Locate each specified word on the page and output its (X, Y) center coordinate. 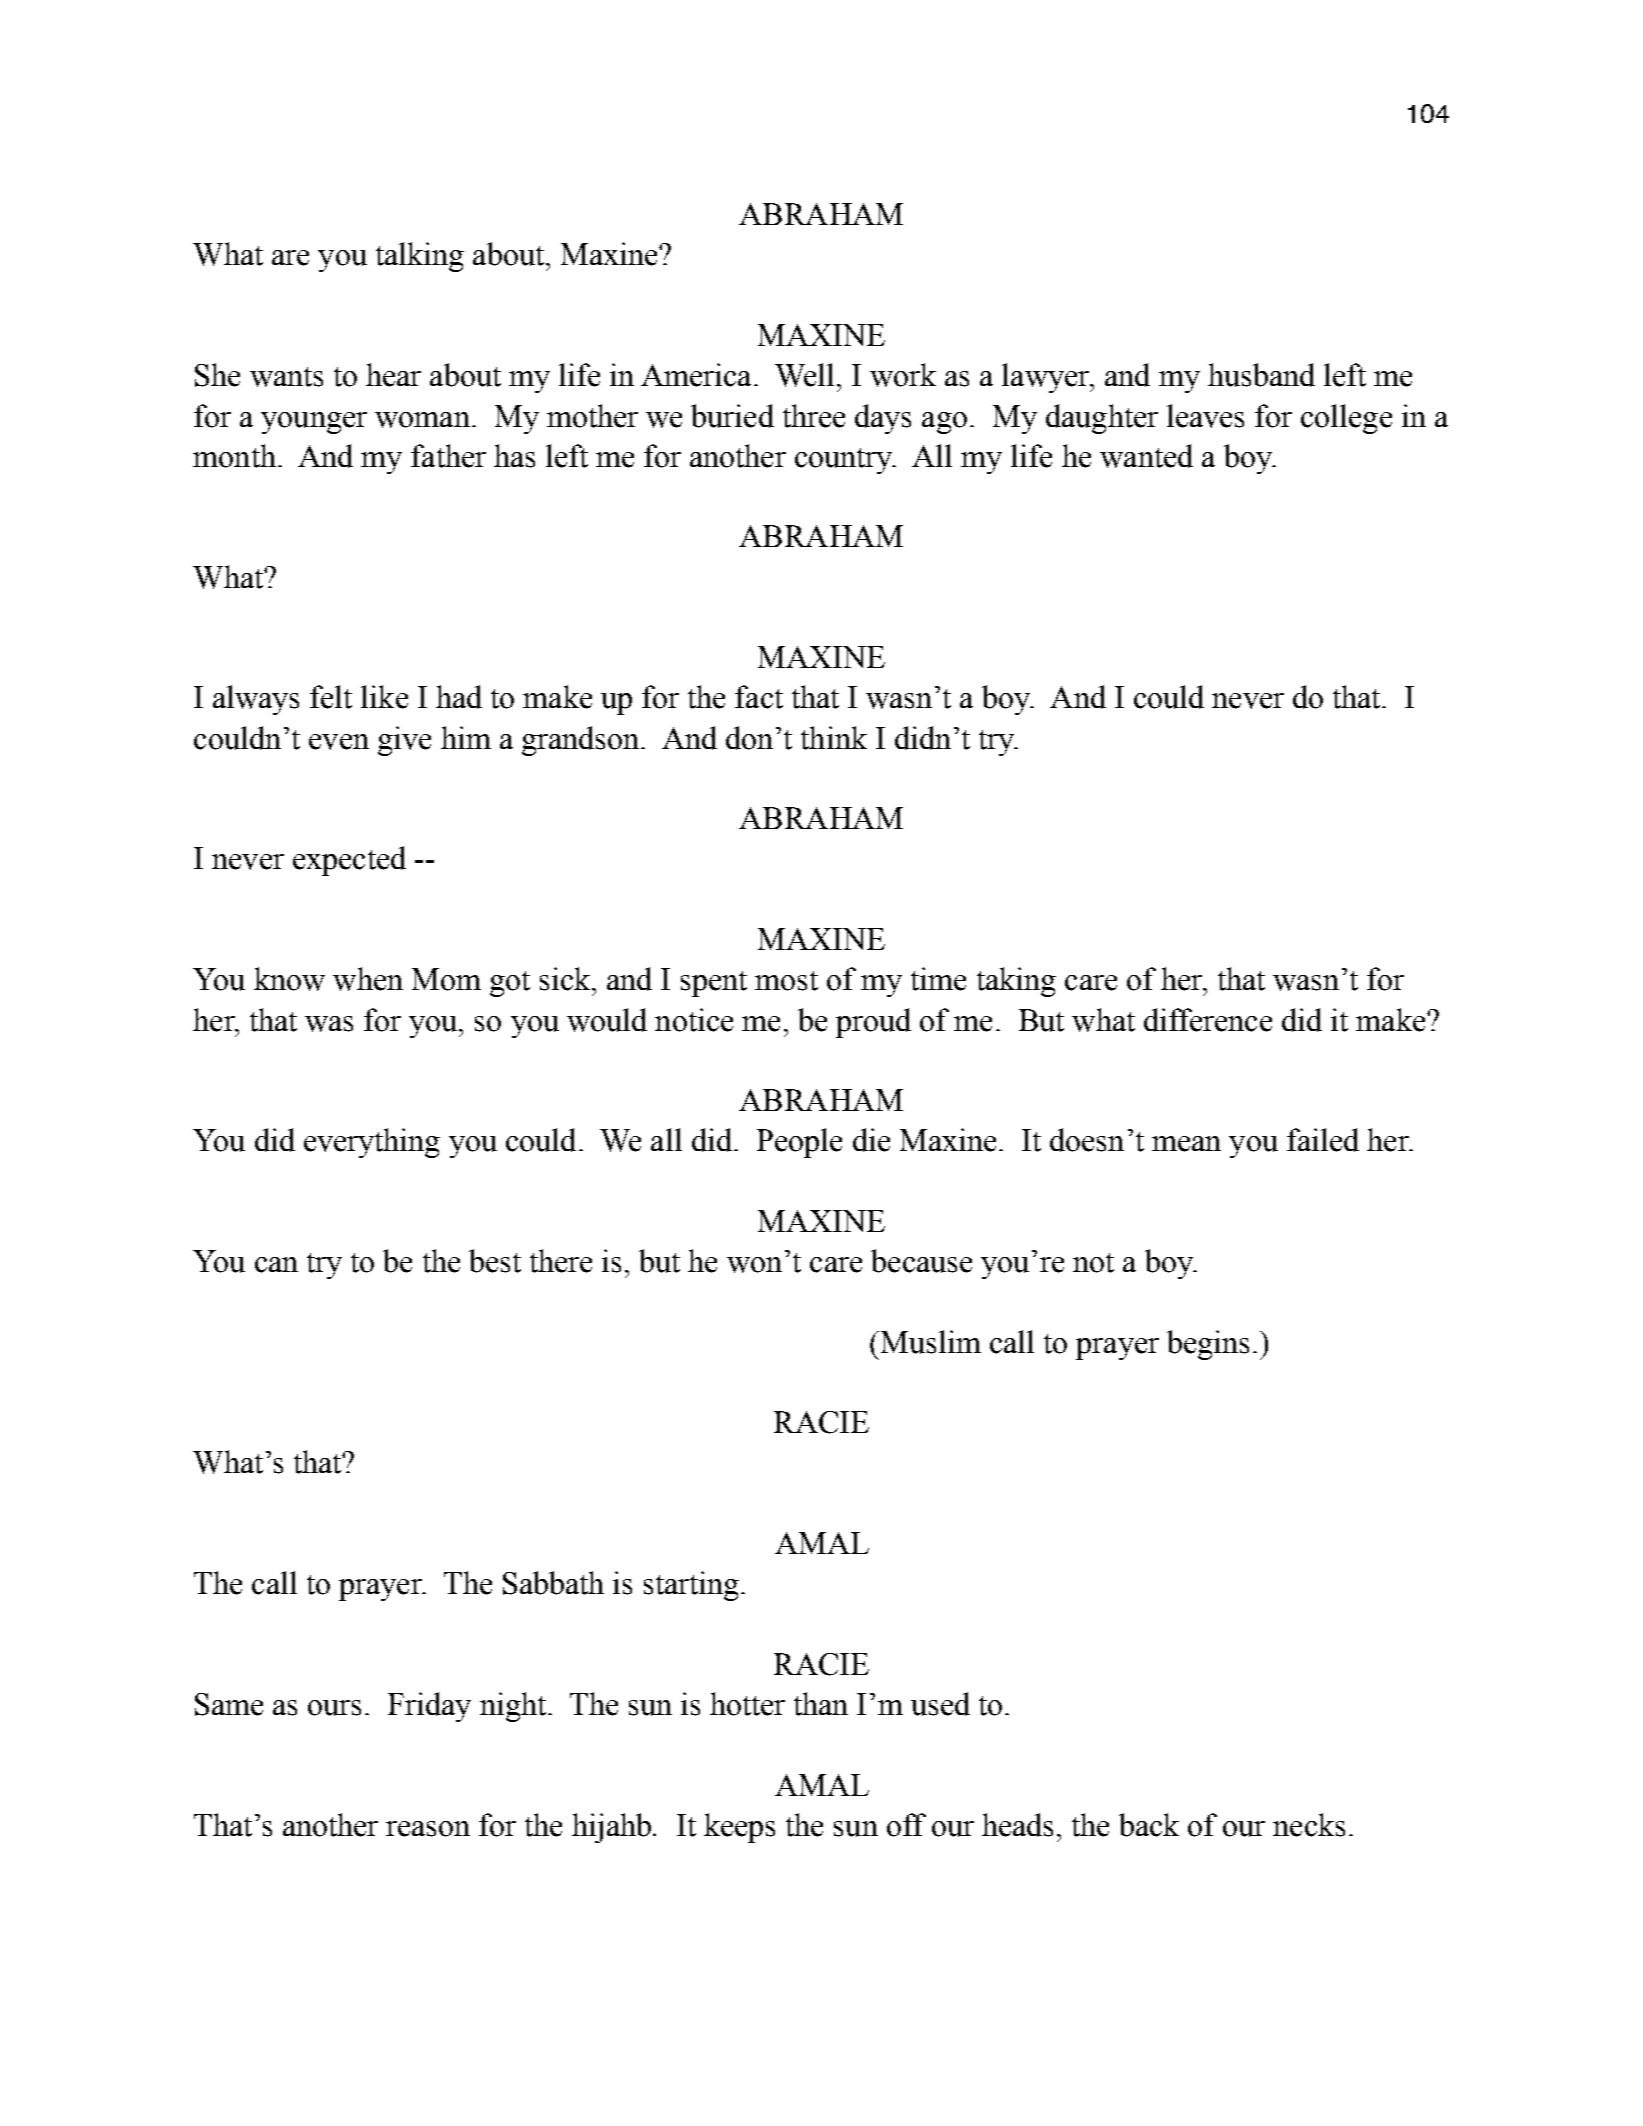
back (1149, 1825)
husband (1261, 375)
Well (804, 375)
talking (420, 257)
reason (428, 1829)
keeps (739, 1828)
